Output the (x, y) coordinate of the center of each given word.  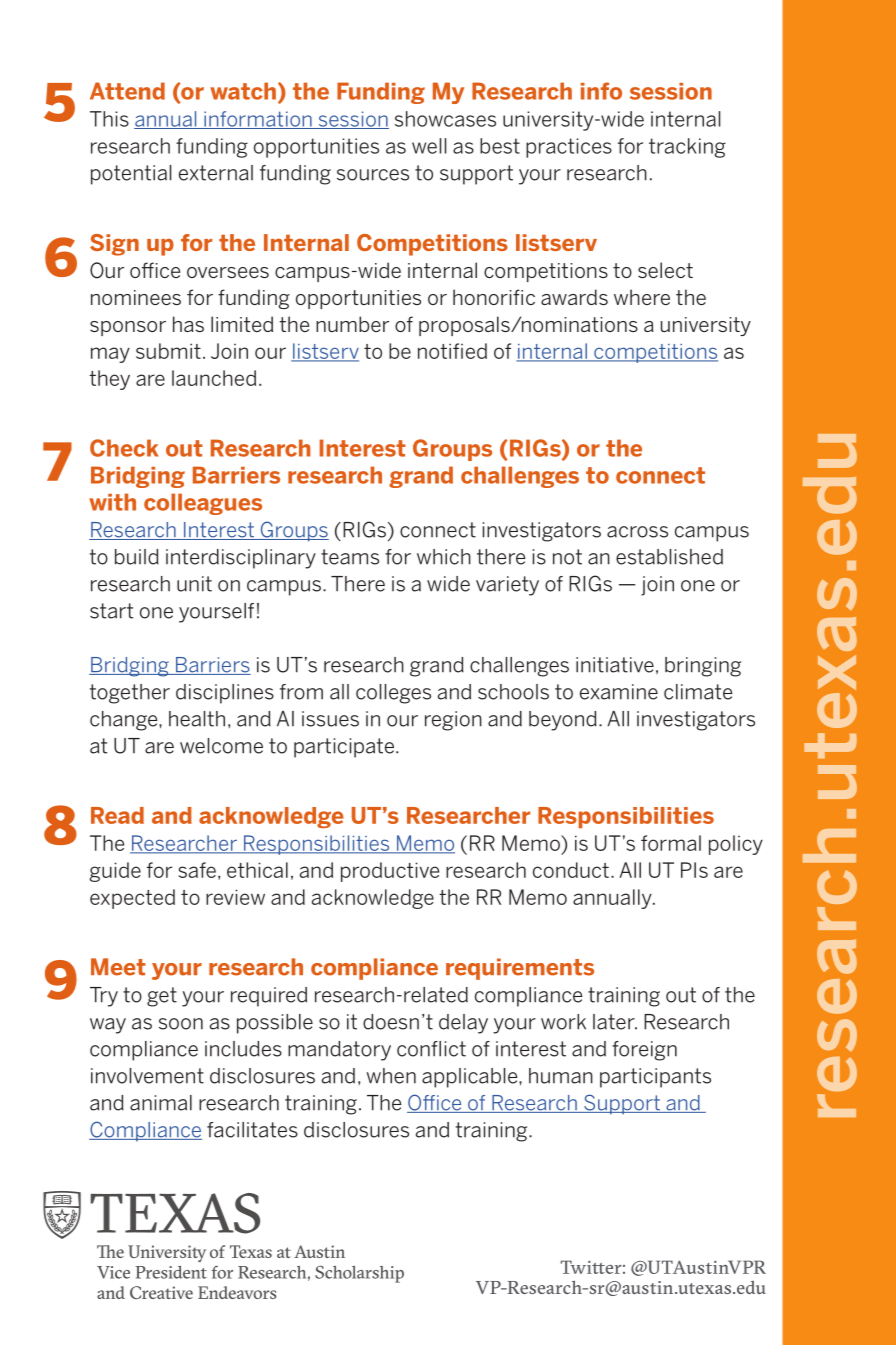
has (188, 324)
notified (452, 351)
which (444, 557)
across (637, 532)
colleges (393, 694)
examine (619, 692)
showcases (445, 119)
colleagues (203, 504)
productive (390, 872)
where (642, 297)
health (197, 719)
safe (197, 870)
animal (161, 1103)
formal (671, 843)
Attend (127, 91)
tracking (687, 148)
